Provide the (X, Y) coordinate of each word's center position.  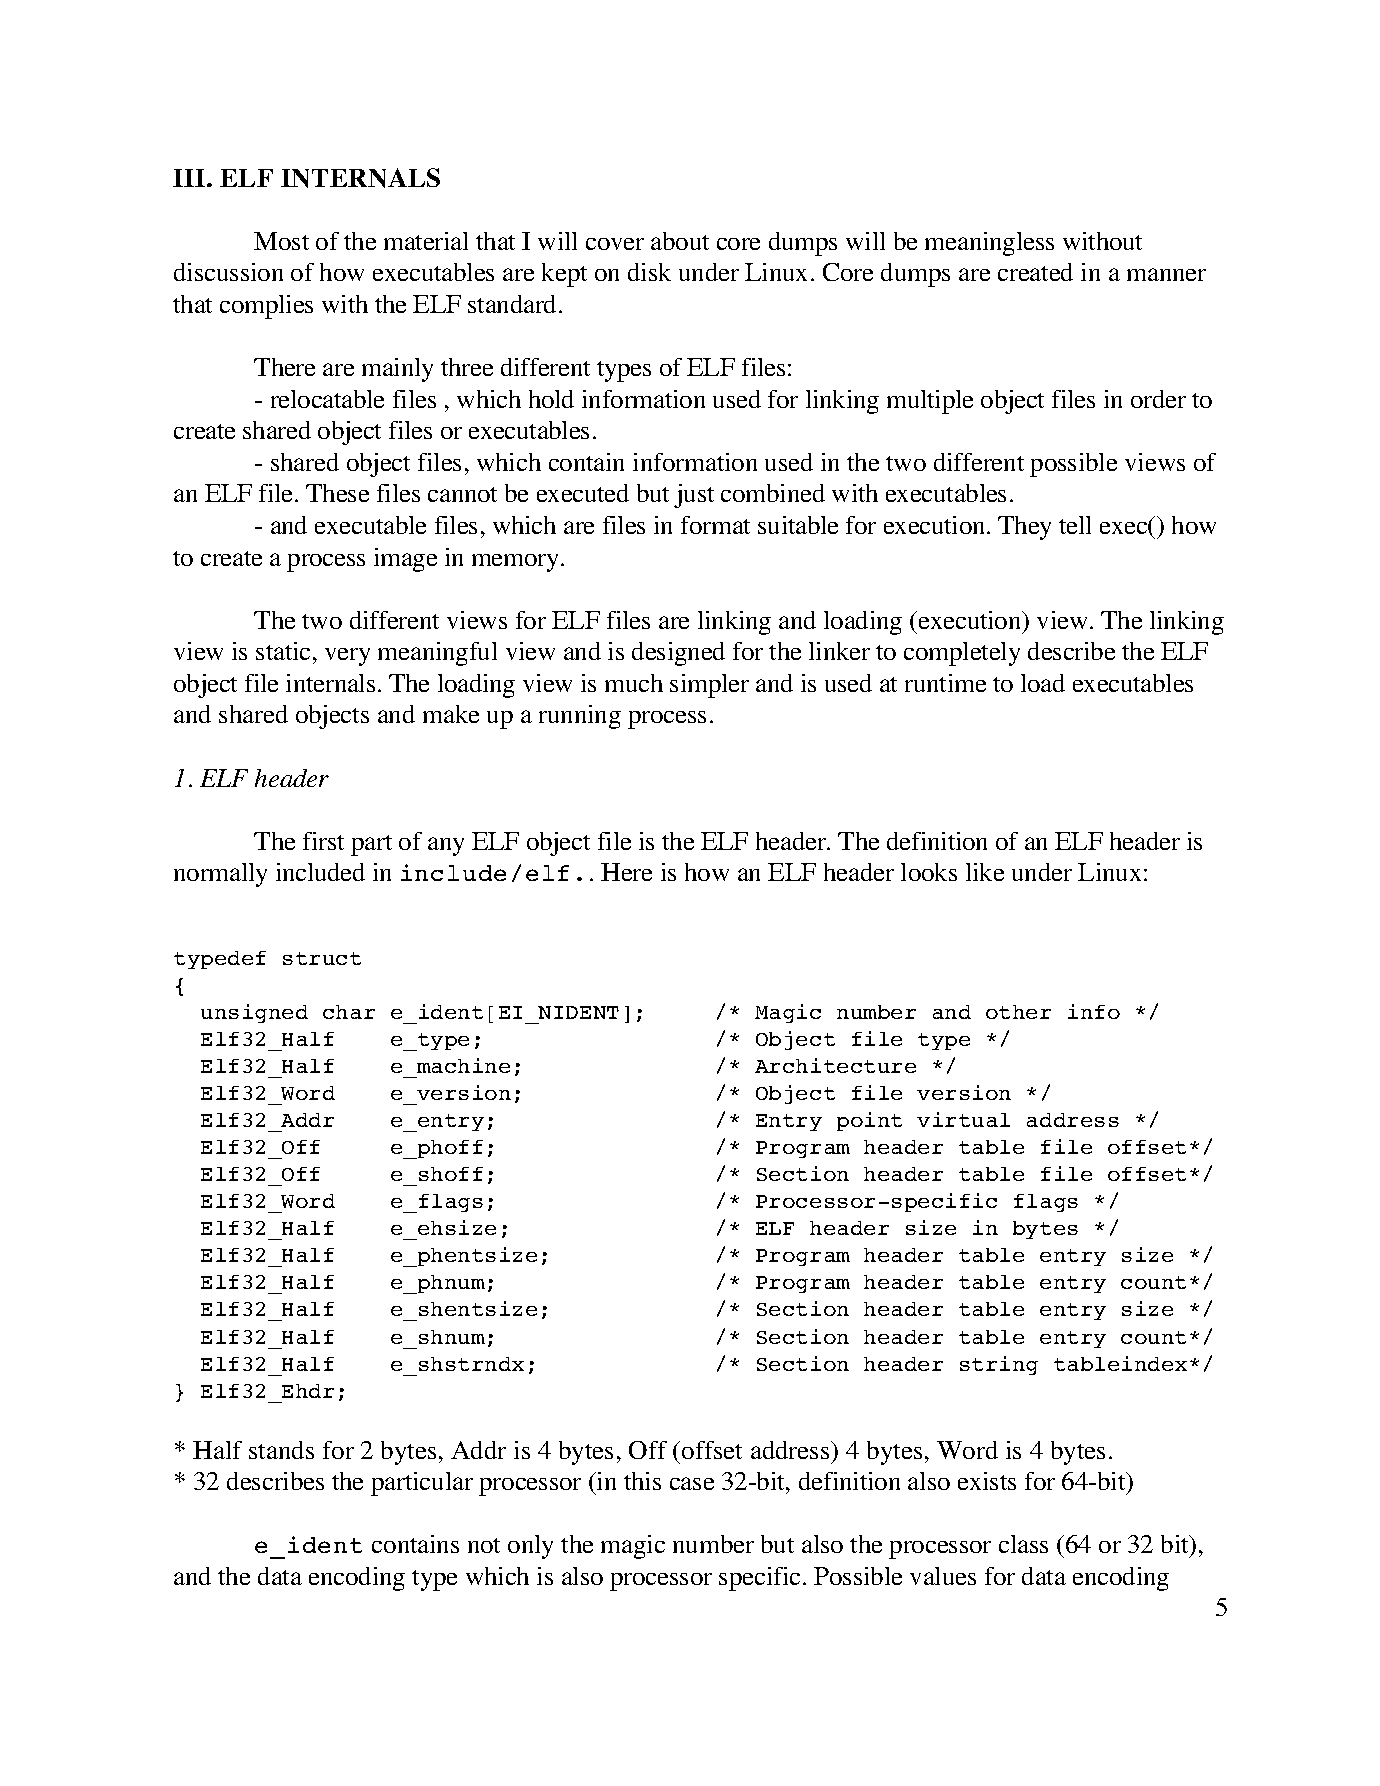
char (349, 1012)
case (692, 1483)
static (283, 651)
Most (281, 241)
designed (678, 654)
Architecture (835, 1065)
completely (962, 654)
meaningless (989, 244)
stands (281, 1450)
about (680, 241)
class (1023, 1544)
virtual (963, 1119)
